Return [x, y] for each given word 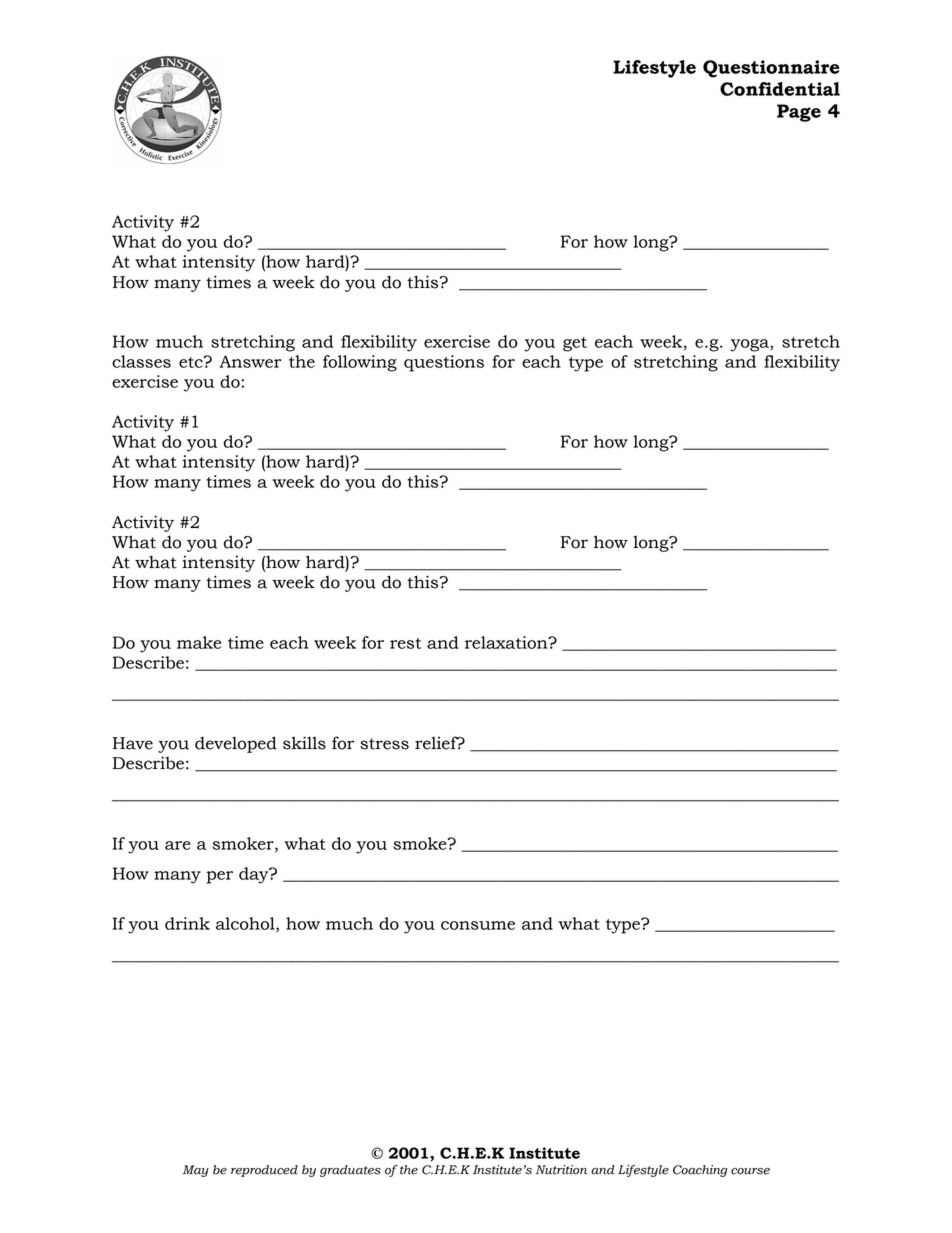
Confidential [780, 89]
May [196, 1171]
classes [141, 361]
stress [384, 744]
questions [444, 363]
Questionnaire [771, 69]
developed [236, 744]
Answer [250, 361]
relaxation [507, 642]
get [575, 344]
